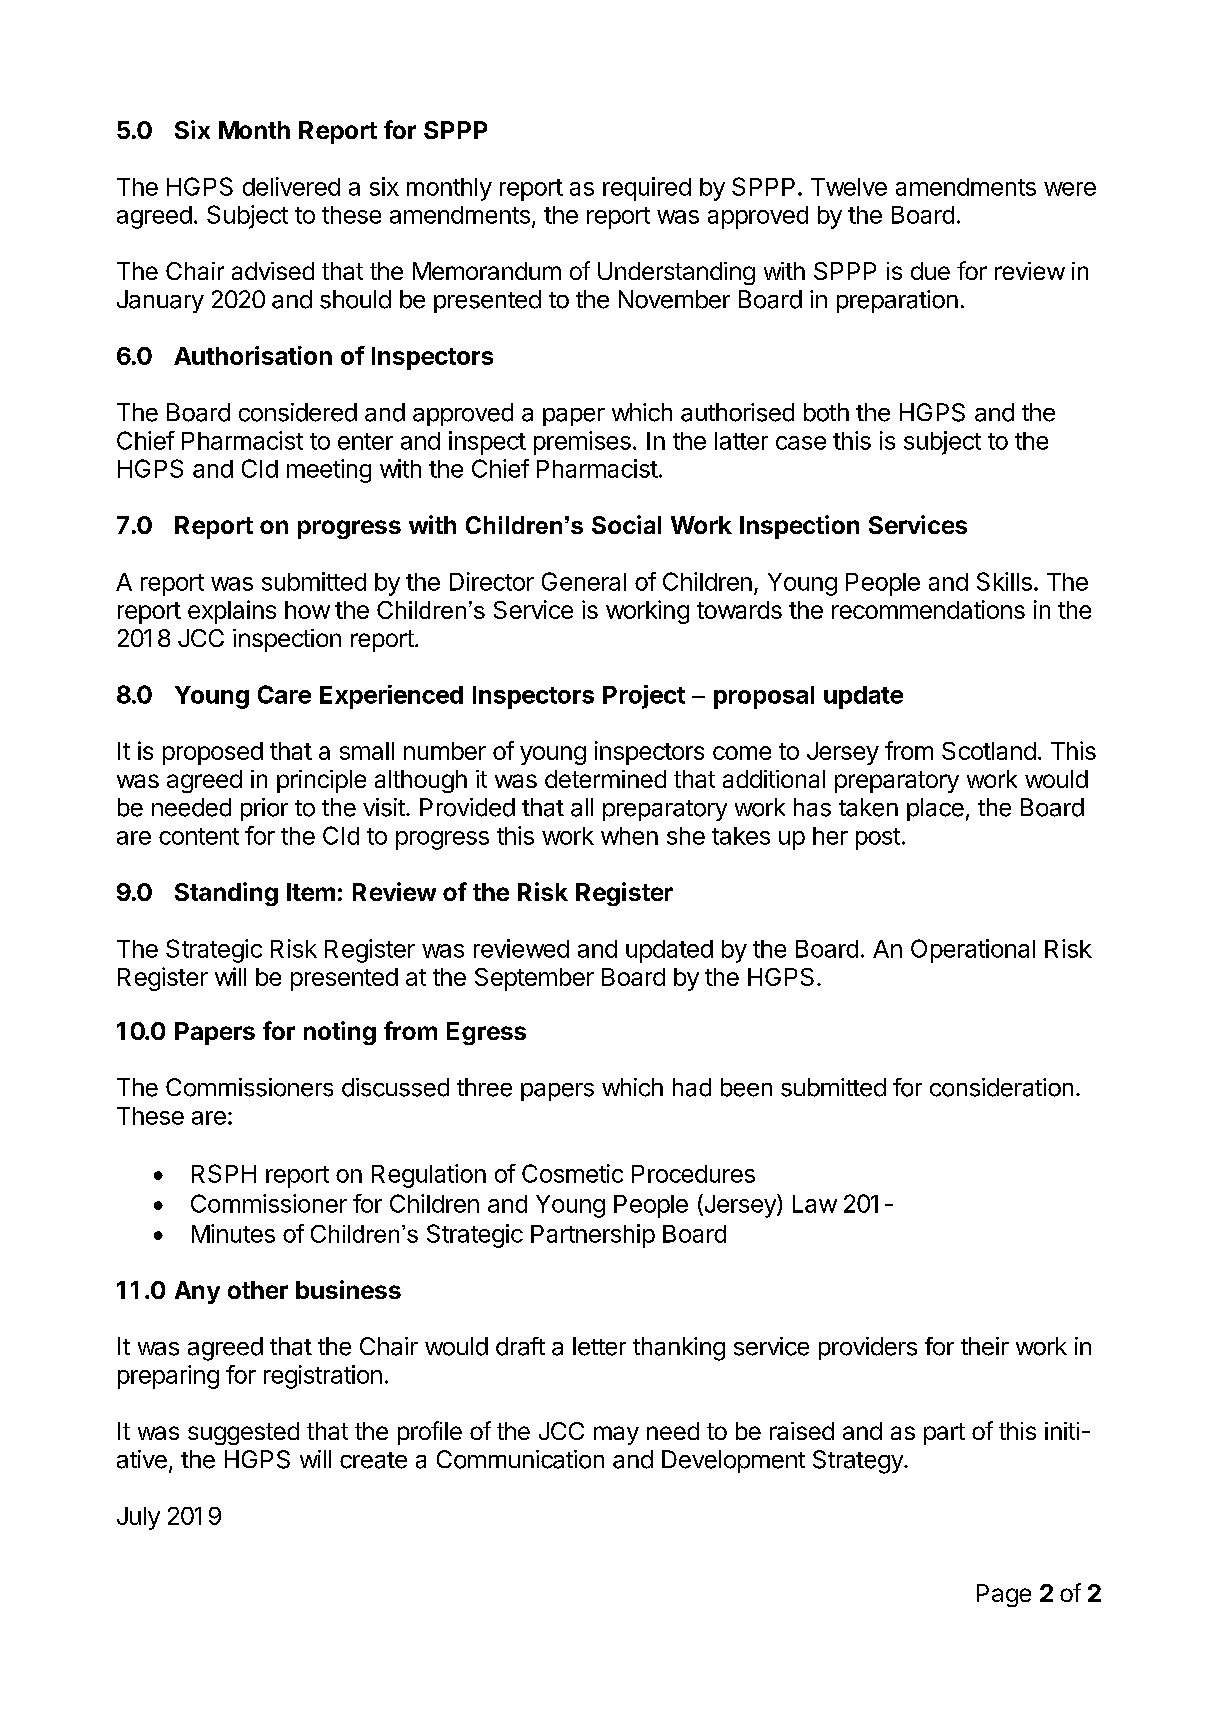 Image resolution: width=1216 pixels, height=1722 pixels. What do you see at coordinates (138, 1518) in the screenshot?
I see `July` at bounding box center [138, 1518].
